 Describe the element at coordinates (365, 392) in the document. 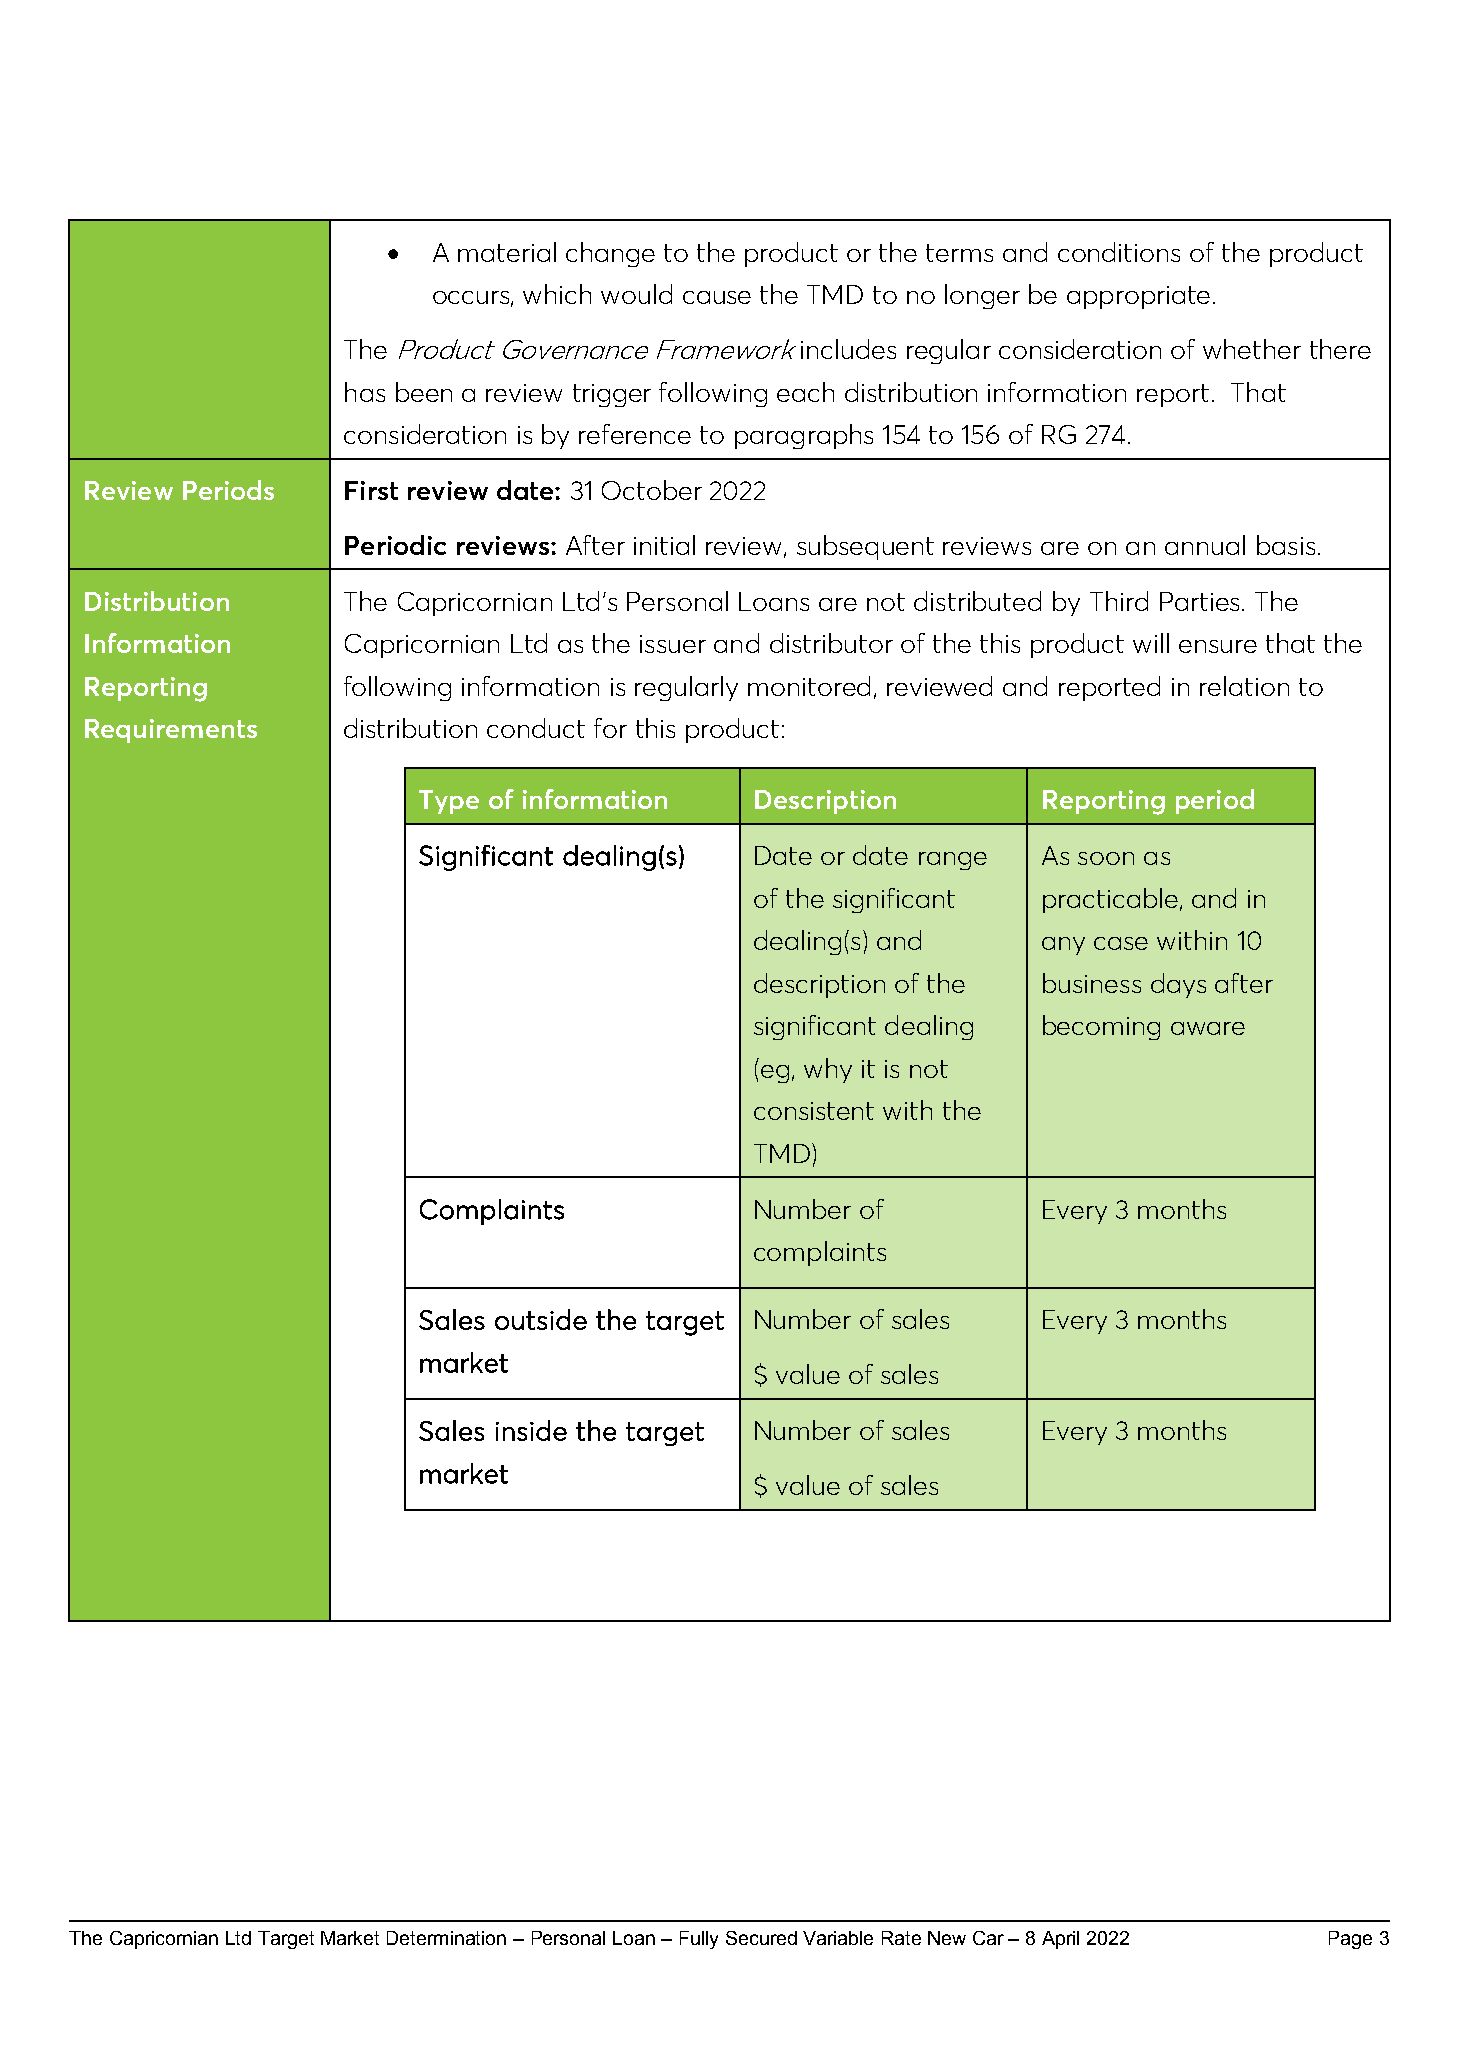

I see `has` at that location.
